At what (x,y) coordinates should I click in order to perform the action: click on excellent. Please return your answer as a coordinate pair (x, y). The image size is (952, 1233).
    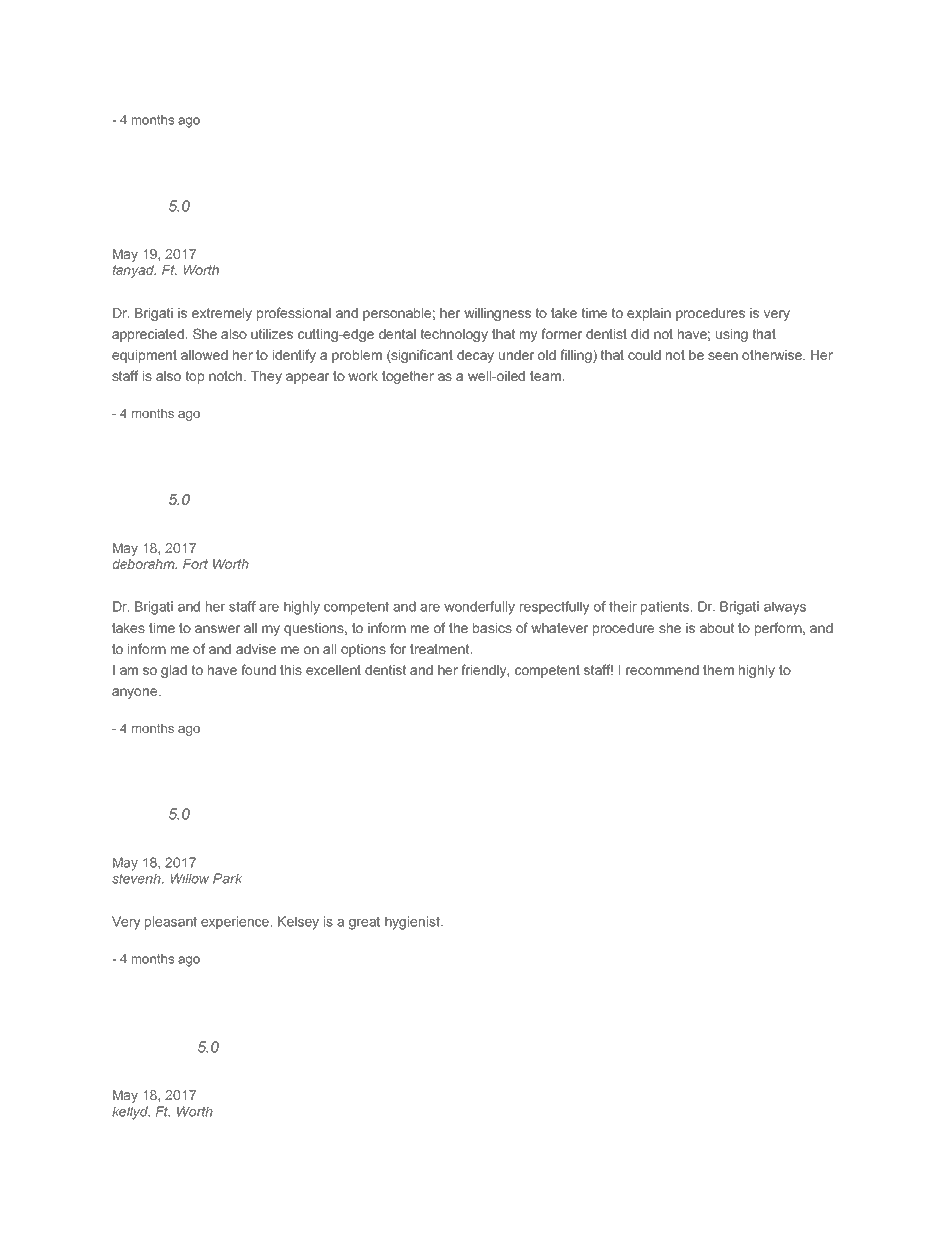
    Looking at the image, I should click on (333, 670).
